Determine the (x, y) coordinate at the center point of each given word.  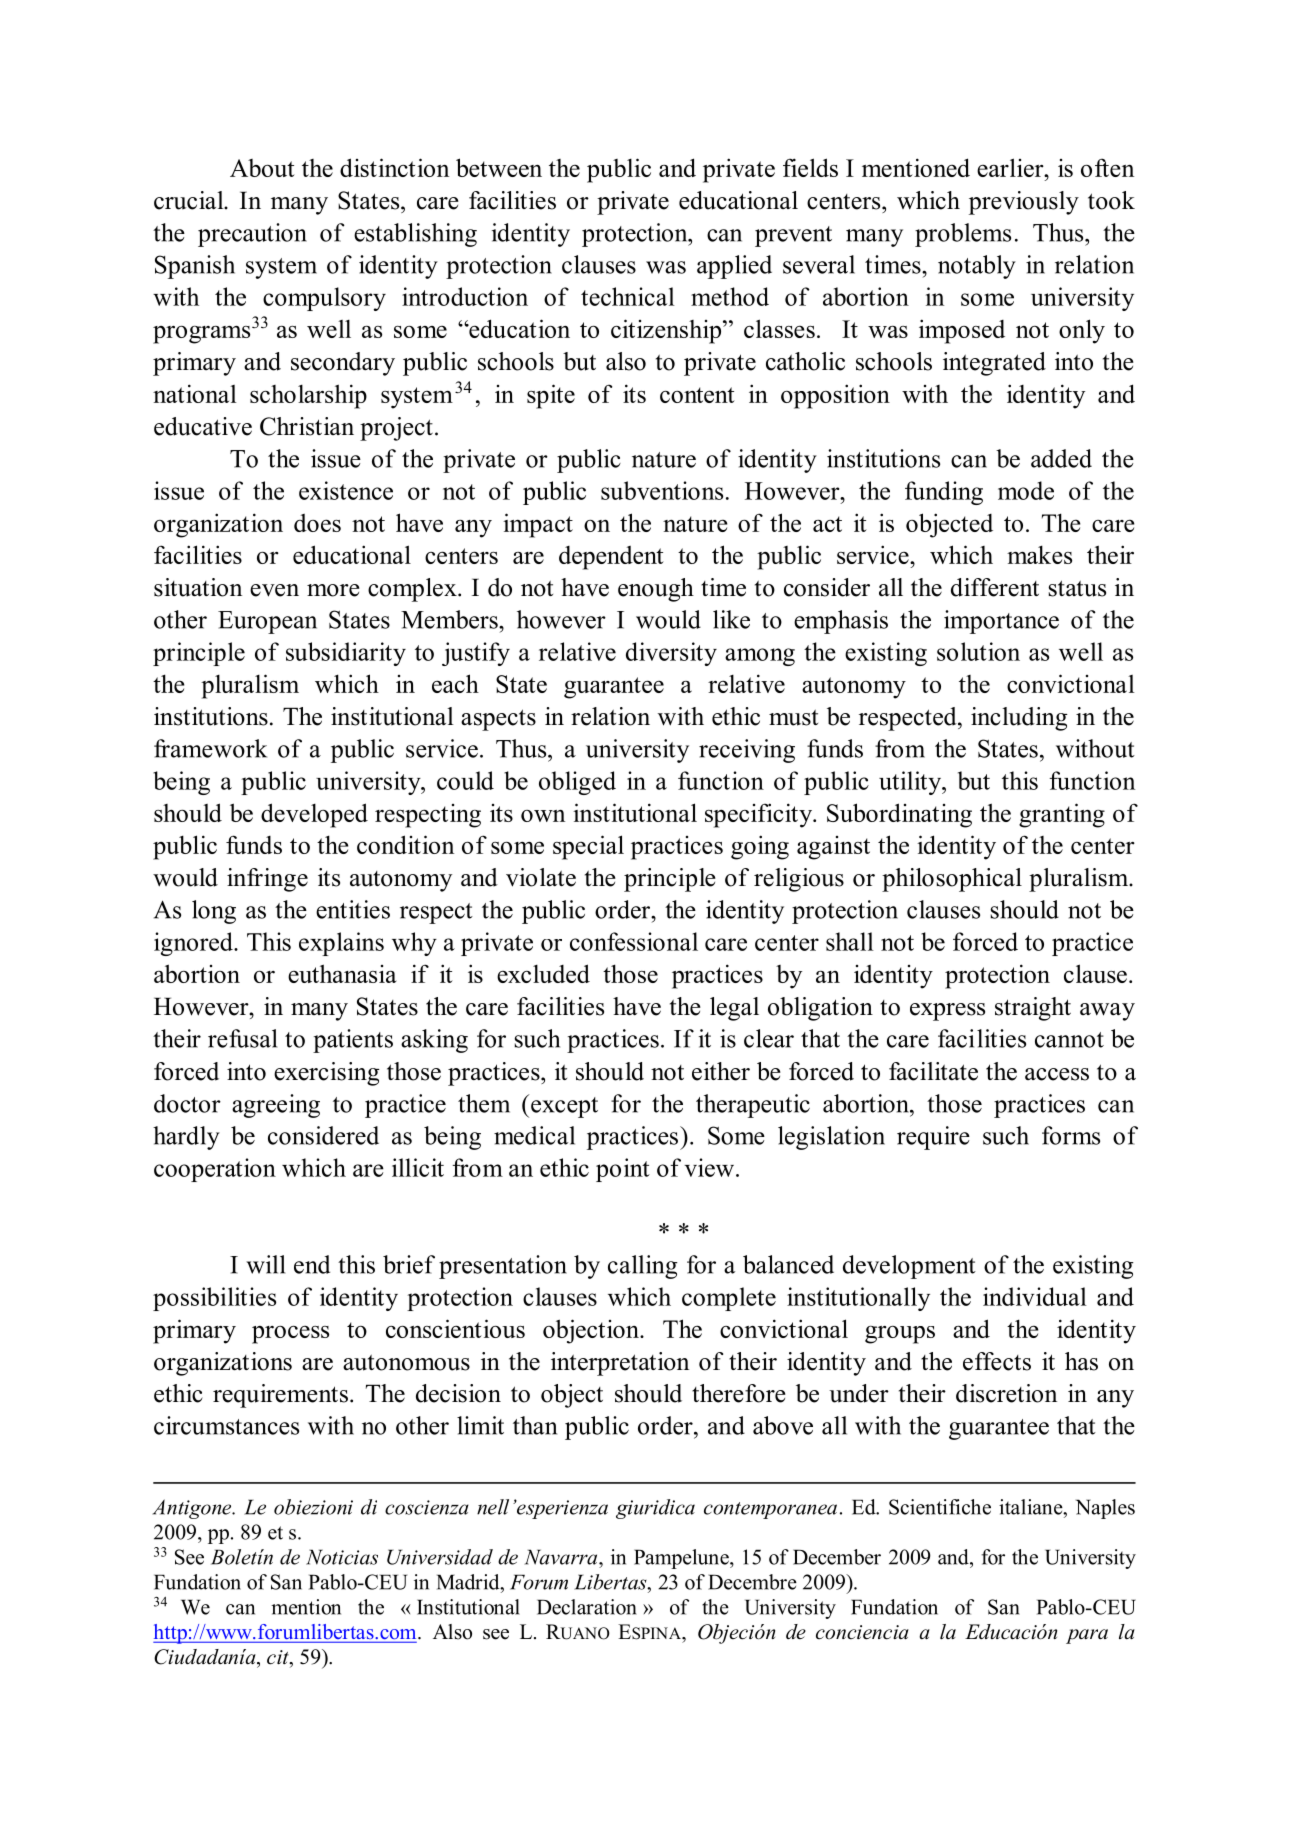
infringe (267, 880)
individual (1035, 1296)
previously (1024, 203)
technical (628, 296)
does (317, 523)
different (995, 587)
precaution (252, 235)
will (265, 1264)
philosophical (952, 880)
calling (643, 1267)
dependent (611, 558)
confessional (634, 941)
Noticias (342, 1557)
